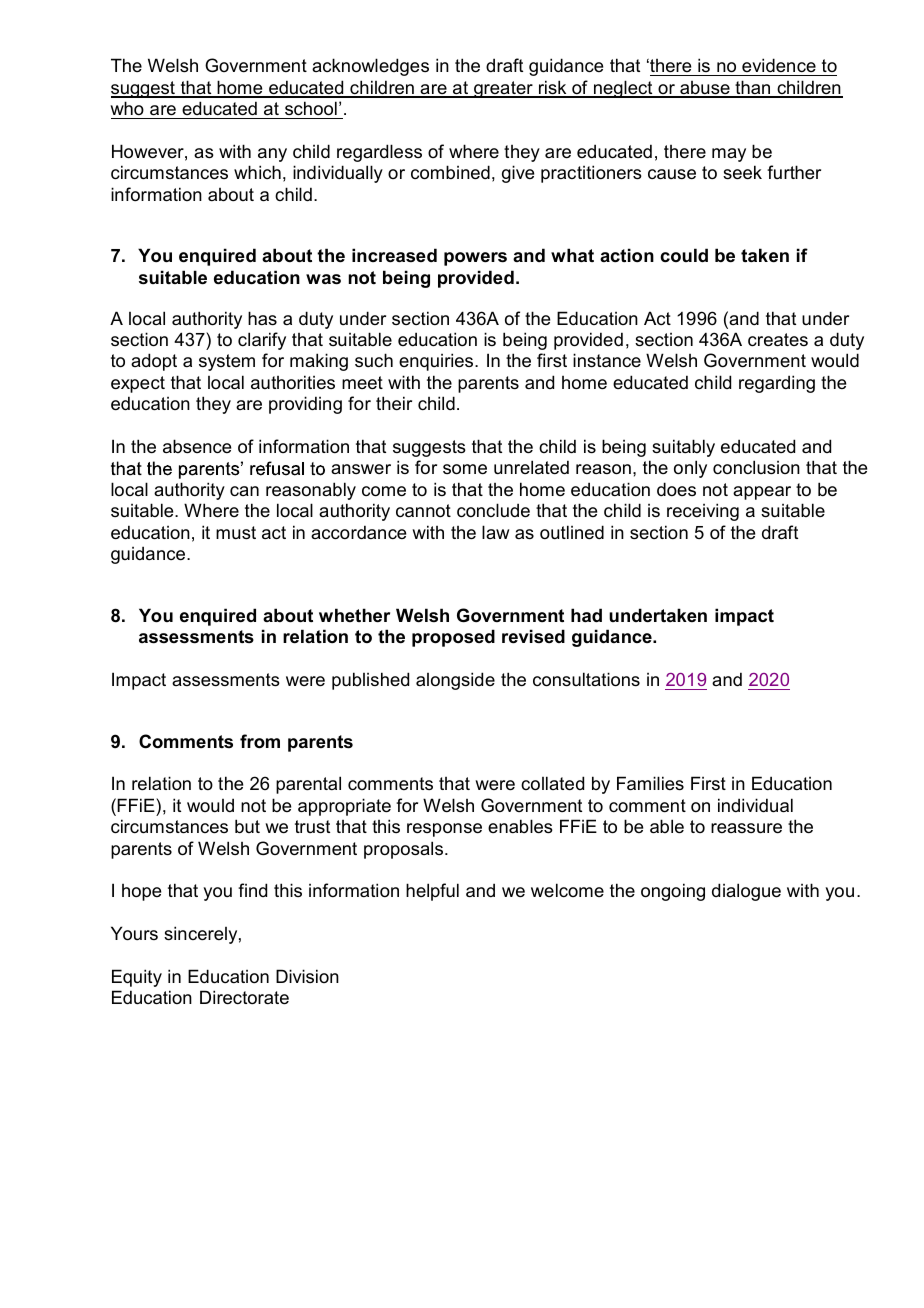 The height and width of the screenshot is (1308, 924). What do you see at coordinates (778, 340) in the screenshot?
I see `creates` at bounding box center [778, 340].
